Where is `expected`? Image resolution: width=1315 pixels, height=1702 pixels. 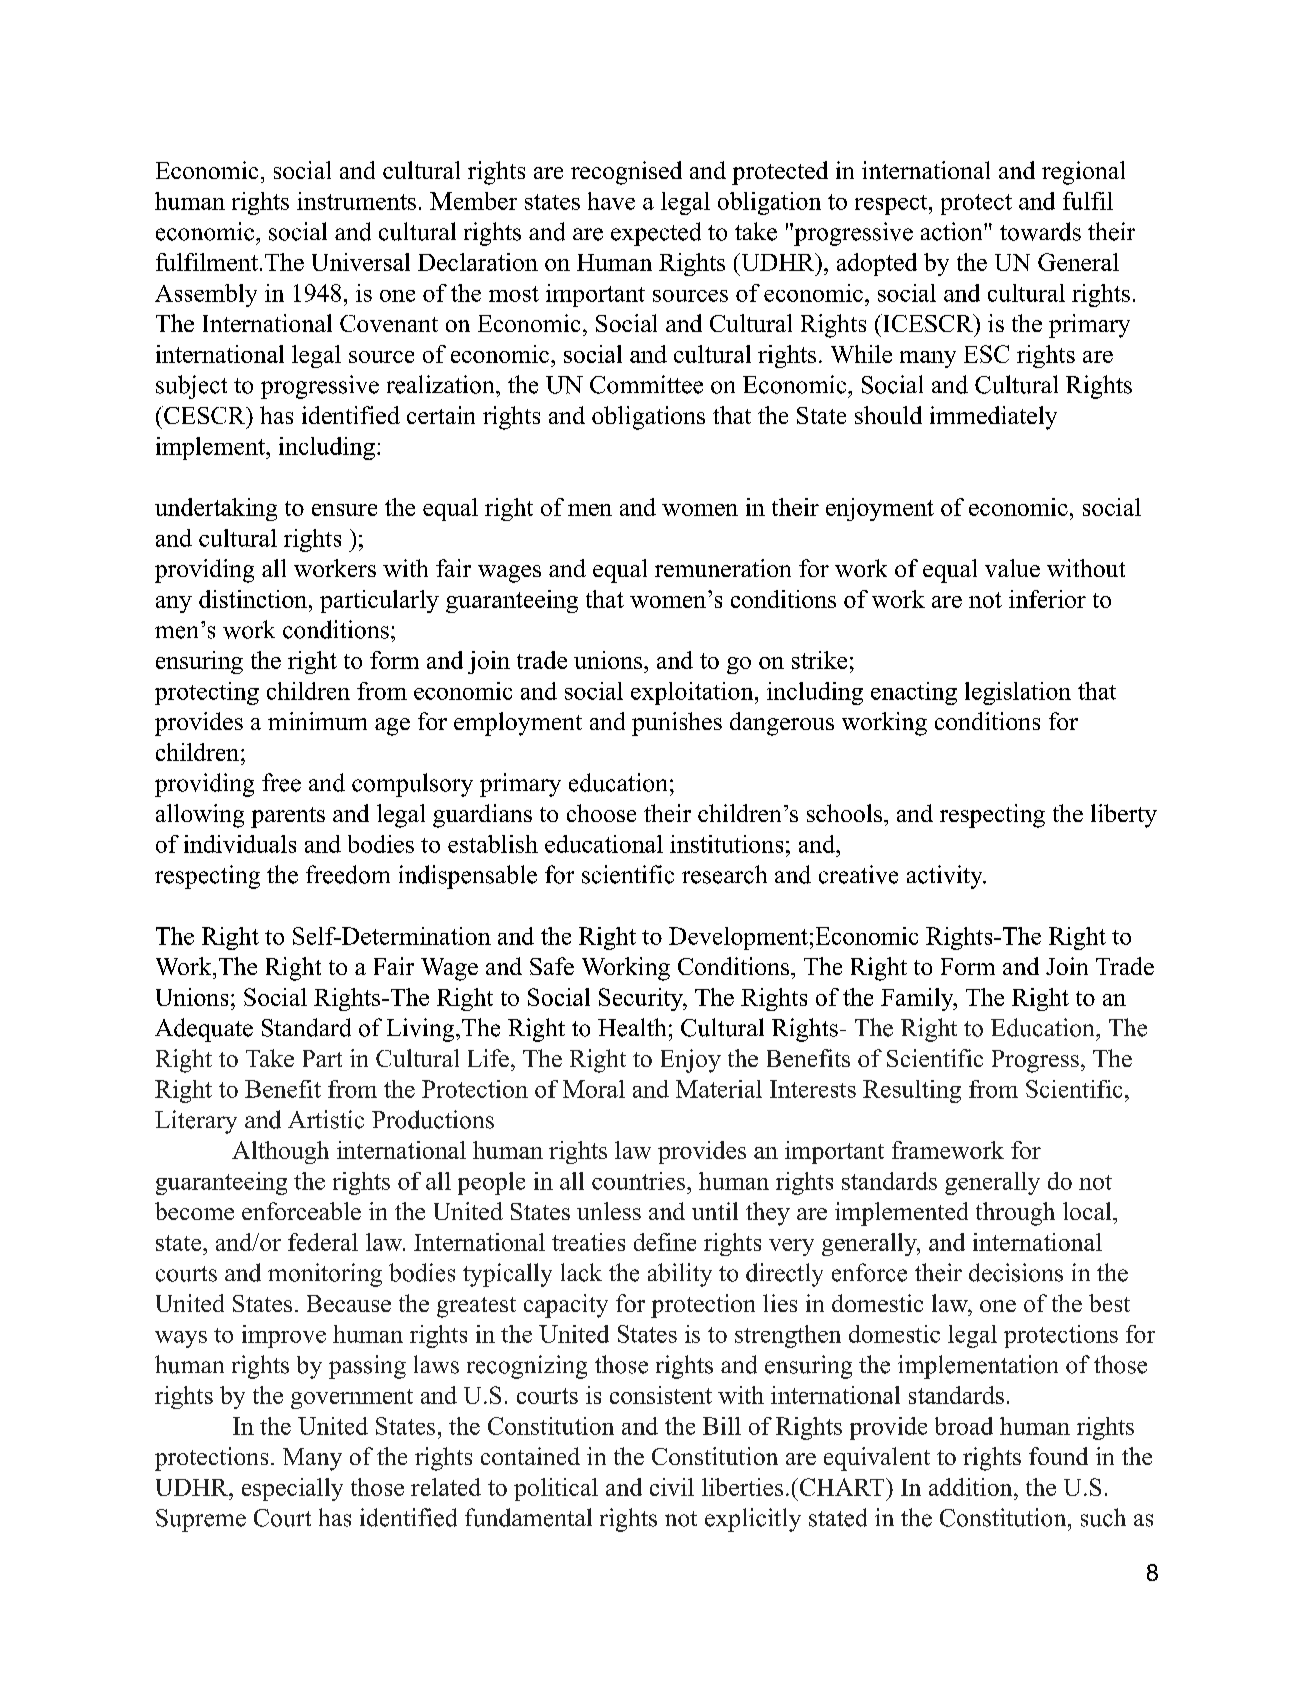 expected is located at coordinates (656, 234).
